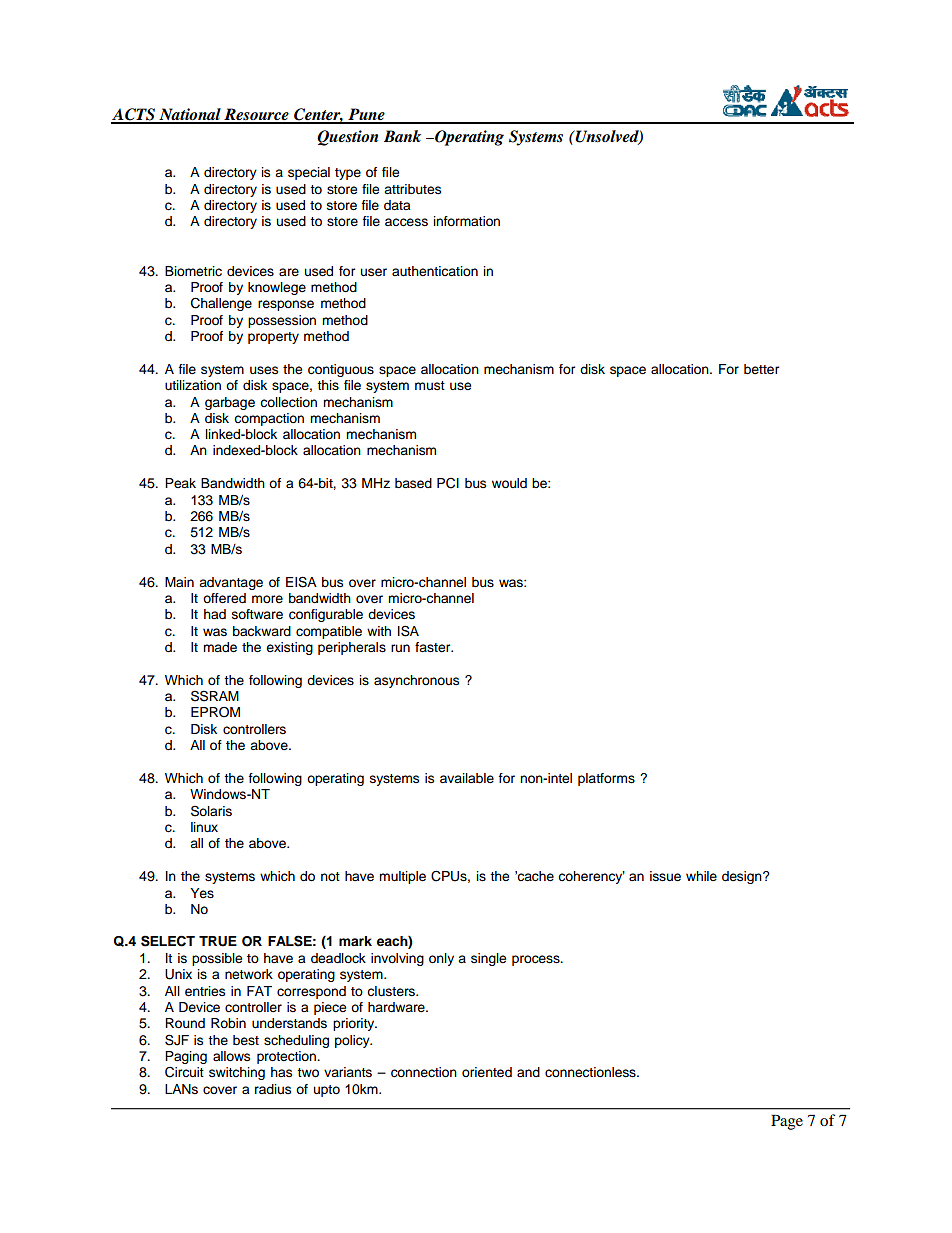 The height and width of the screenshot is (1233, 952). What do you see at coordinates (434, 647) in the screenshot?
I see `faster` at bounding box center [434, 647].
